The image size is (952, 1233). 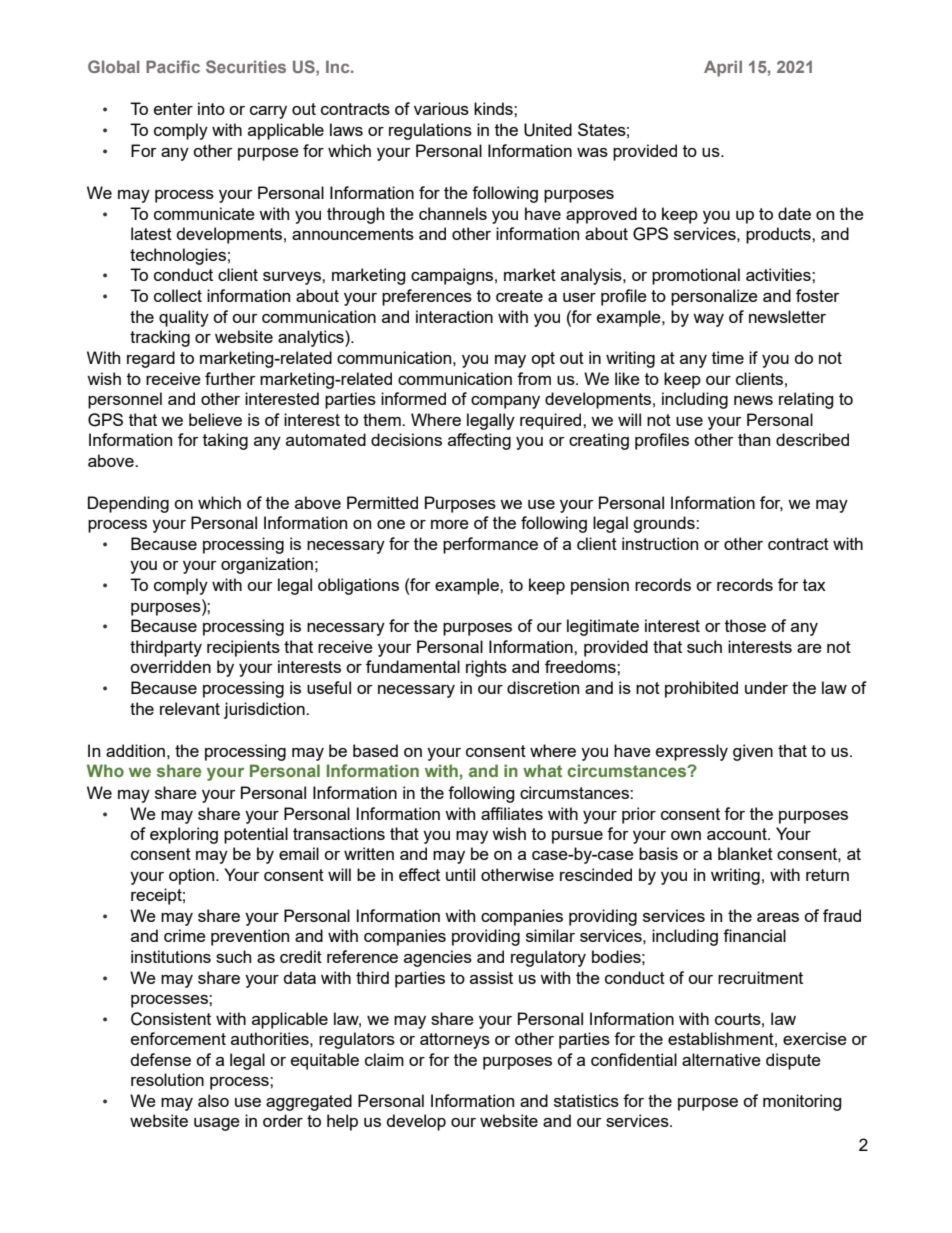 I want to click on monitoring, so click(x=802, y=1102).
